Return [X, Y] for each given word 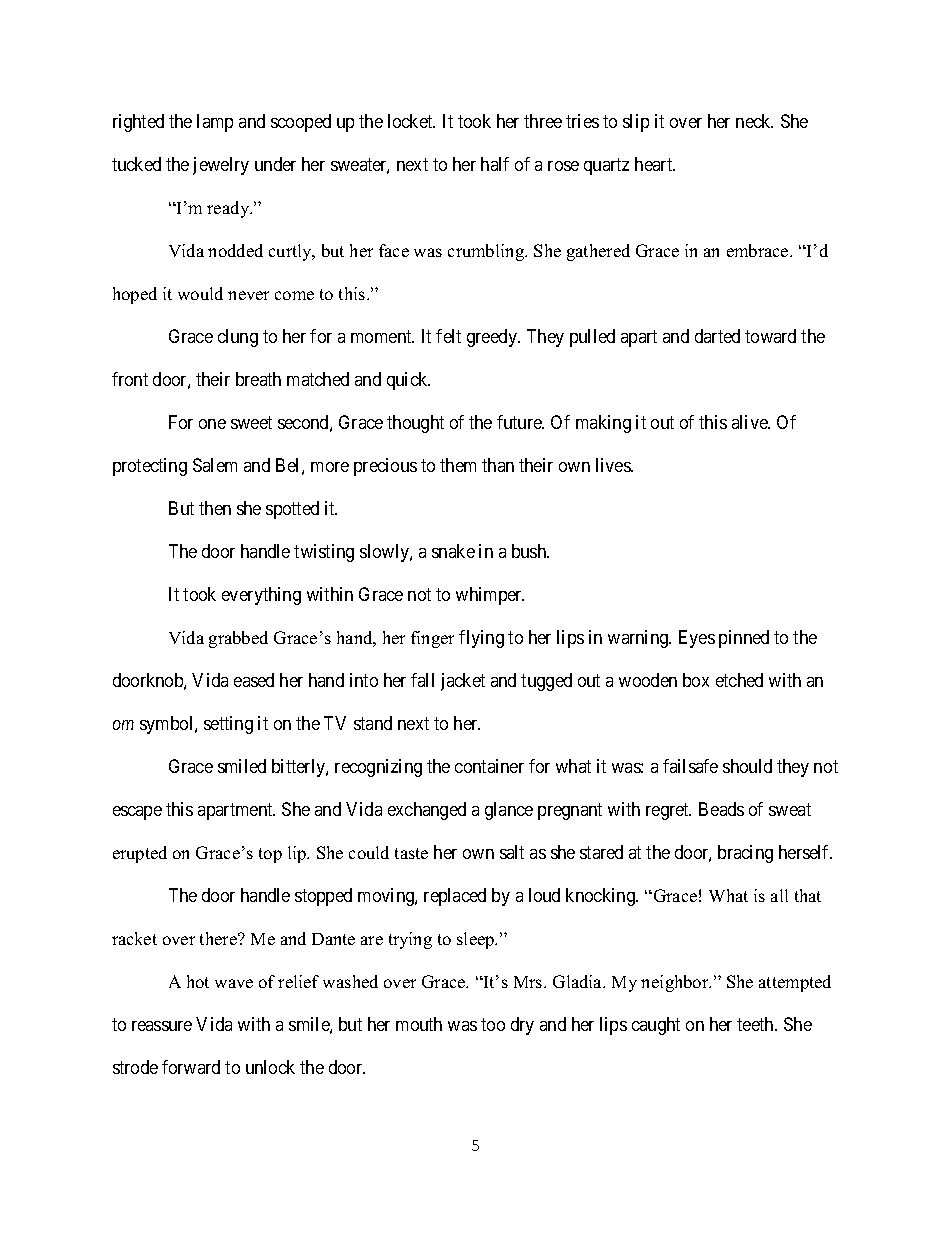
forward [191, 1067]
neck [754, 121]
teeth [756, 1024]
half [495, 164]
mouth [419, 1024]
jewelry [221, 166]
